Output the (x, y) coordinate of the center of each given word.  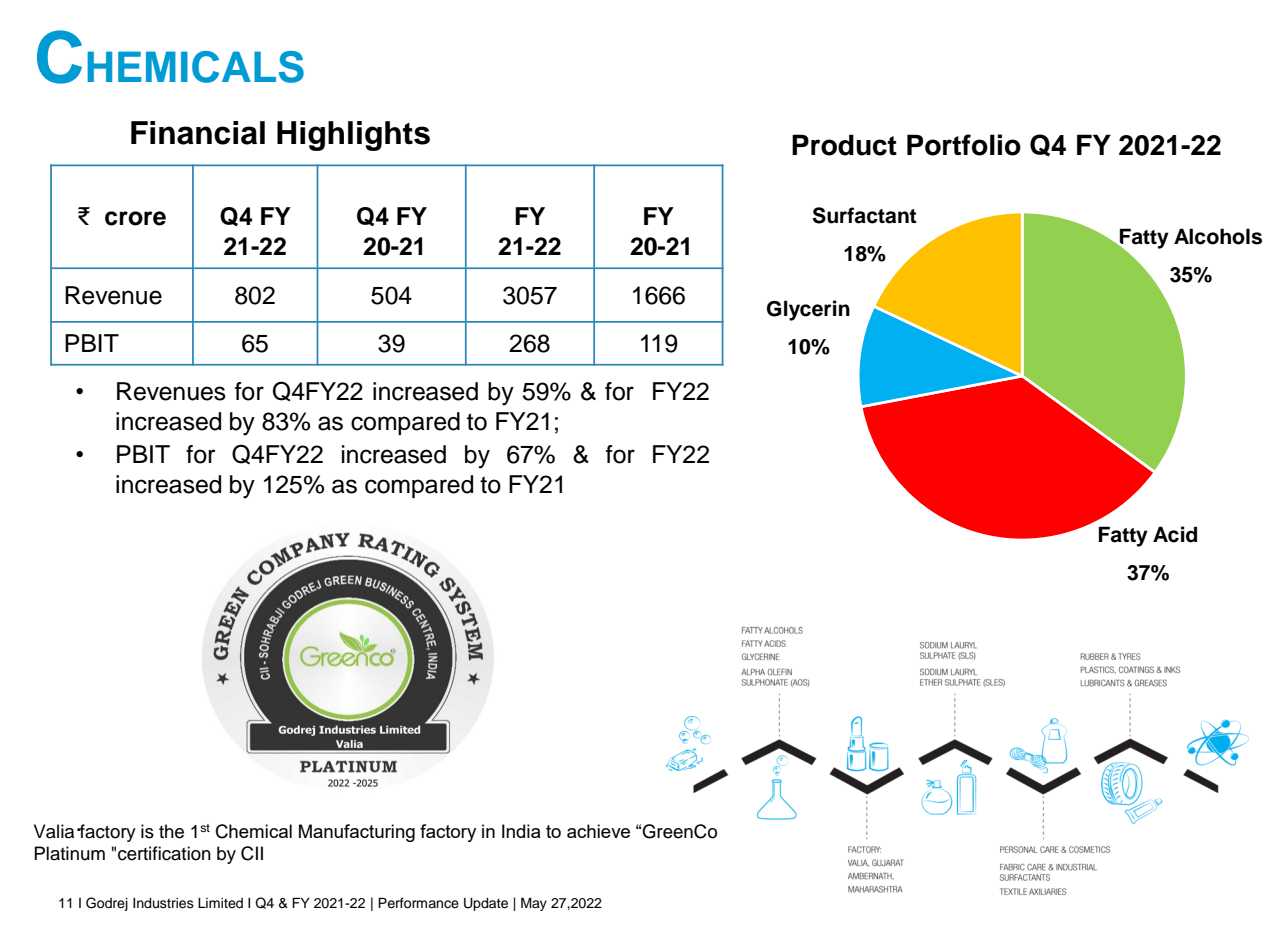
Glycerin (808, 310)
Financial (198, 133)
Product (844, 145)
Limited (220, 903)
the (171, 831)
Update (486, 904)
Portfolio (964, 145)
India (521, 831)
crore (135, 218)
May (534, 904)
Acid (1175, 534)
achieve (598, 831)
